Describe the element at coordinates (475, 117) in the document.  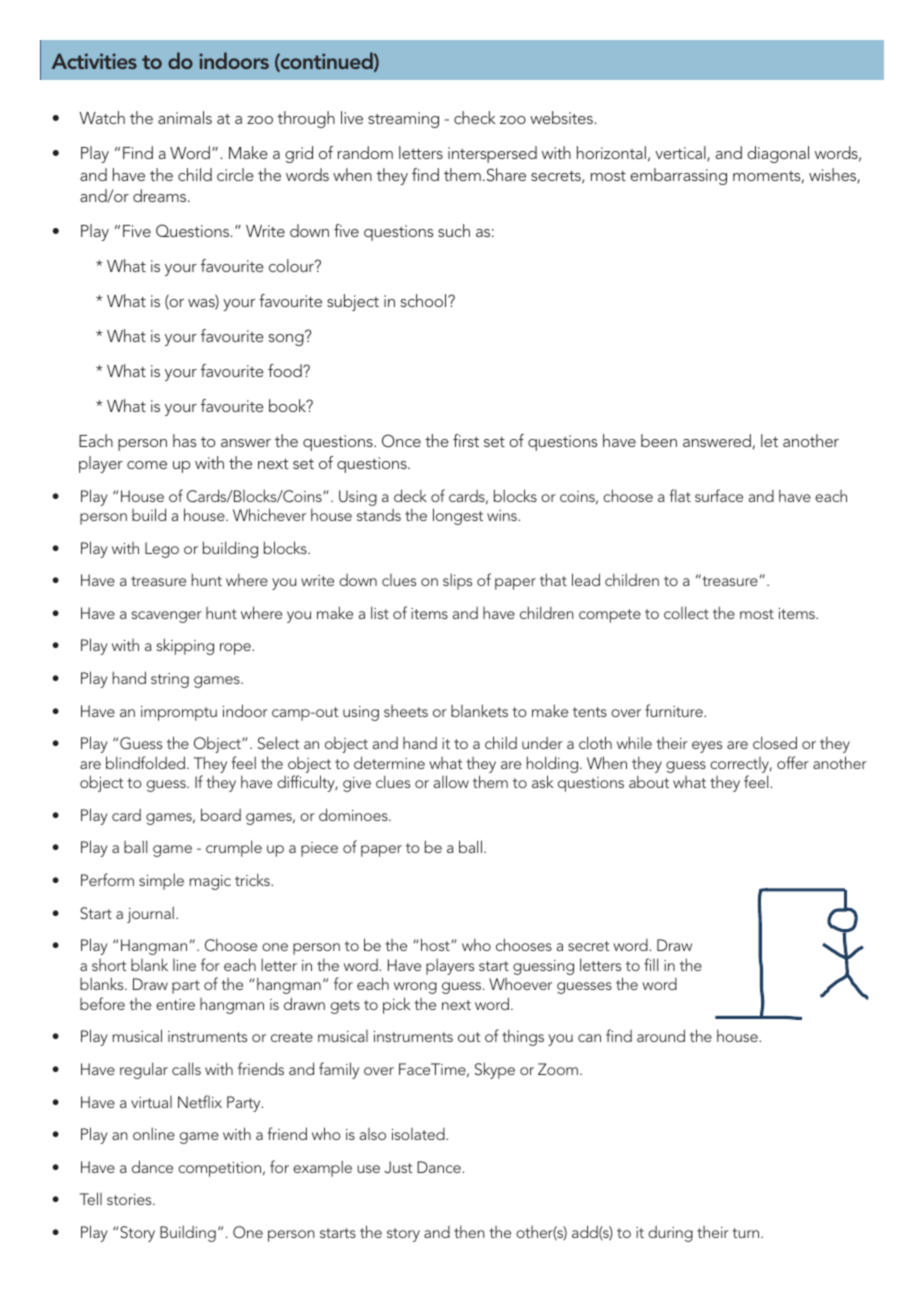
I see `check` at that location.
